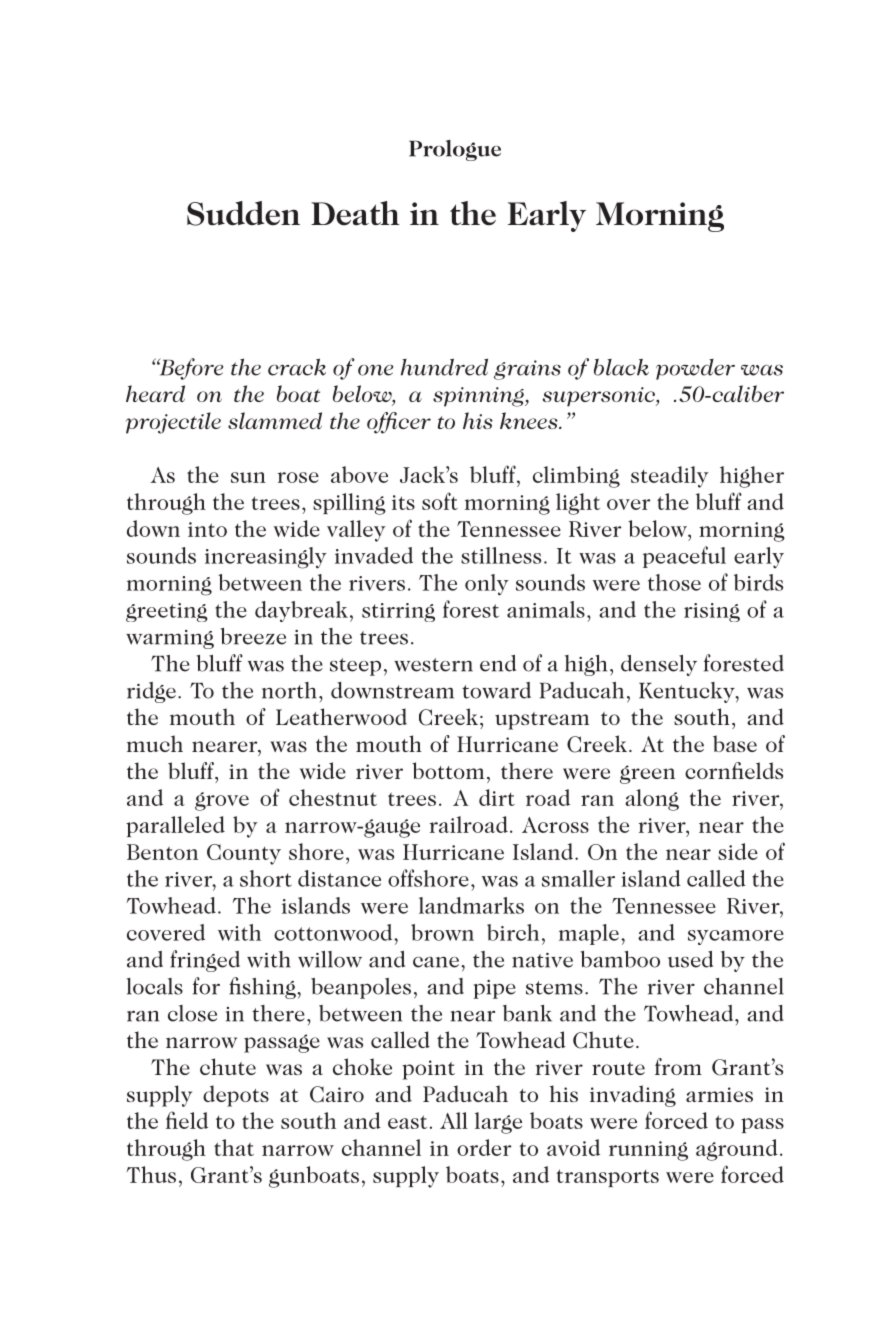 Image resolution: width=896 pixels, height=1343 pixels. What do you see at coordinates (736, 937) in the document?
I see `sycamore` at bounding box center [736, 937].
